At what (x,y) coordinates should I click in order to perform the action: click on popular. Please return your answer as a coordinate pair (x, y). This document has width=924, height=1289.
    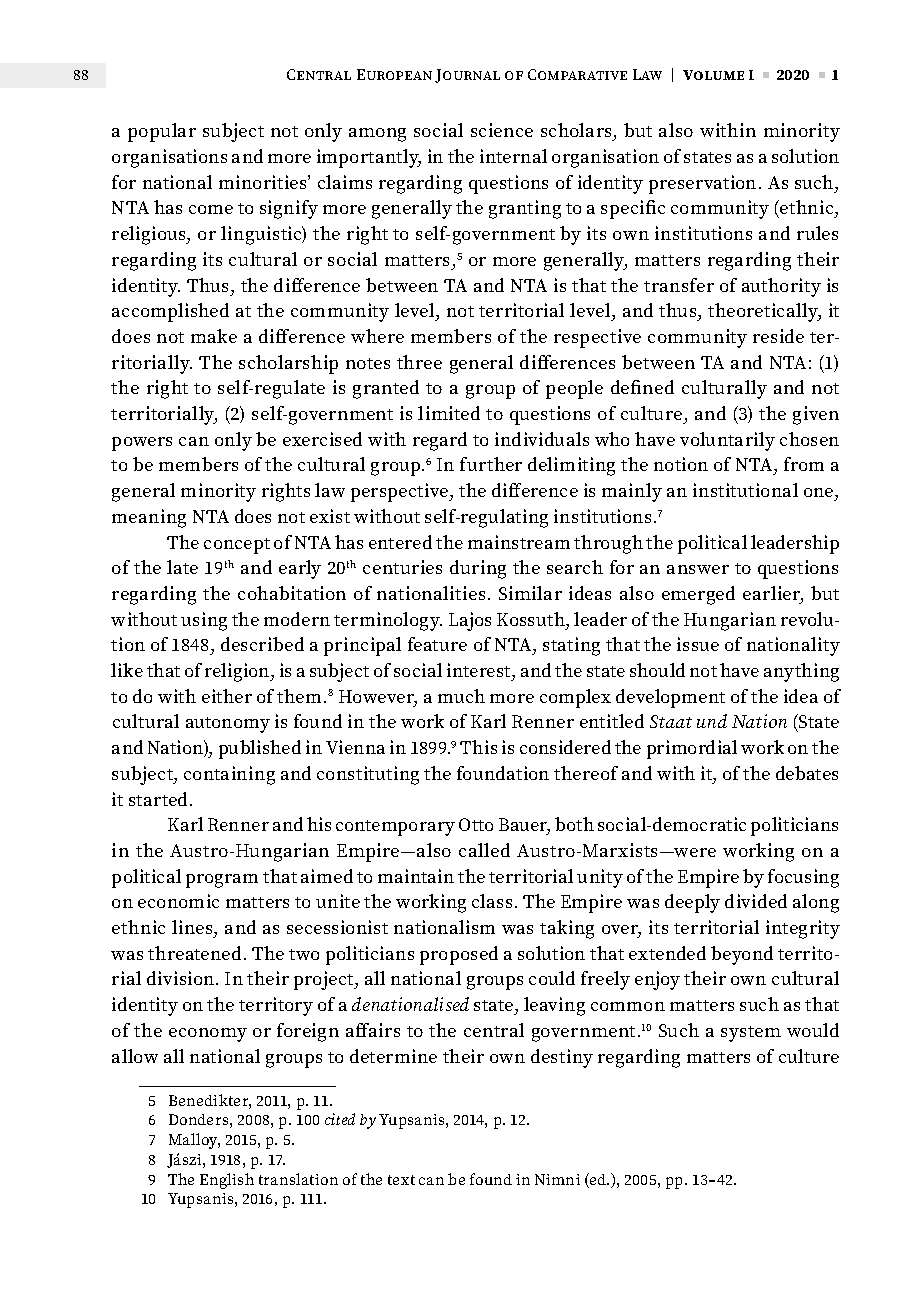
    Looking at the image, I should click on (162, 132).
